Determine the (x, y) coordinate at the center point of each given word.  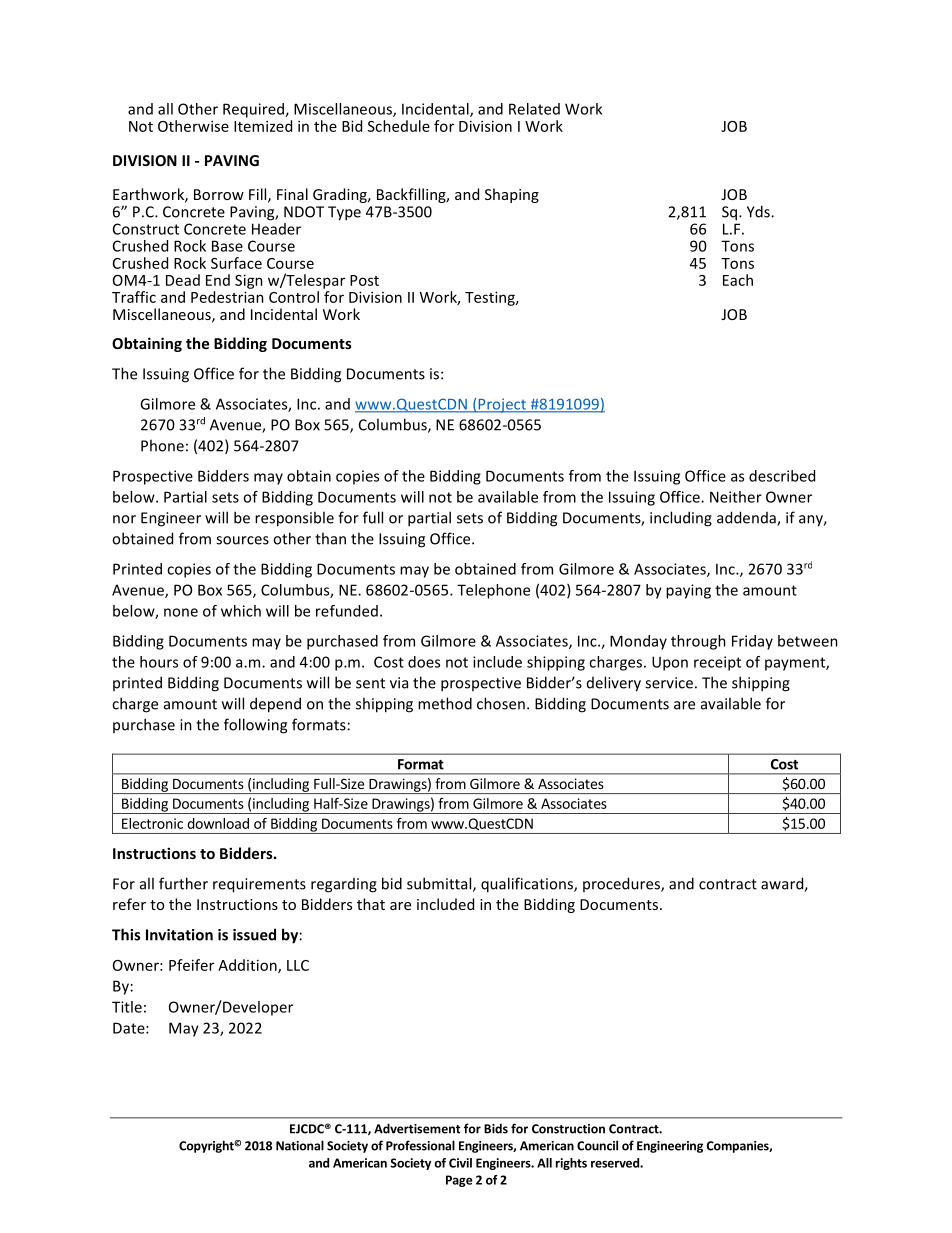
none (181, 612)
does (424, 662)
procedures (622, 884)
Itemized (263, 126)
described (782, 476)
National (300, 1145)
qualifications (528, 885)
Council (597, 1145)
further (183, 883)
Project (502, 405)
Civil (460, 1163)
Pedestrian (227, 297)
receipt (717, 663)
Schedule (399, 126)
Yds (759, 211)
